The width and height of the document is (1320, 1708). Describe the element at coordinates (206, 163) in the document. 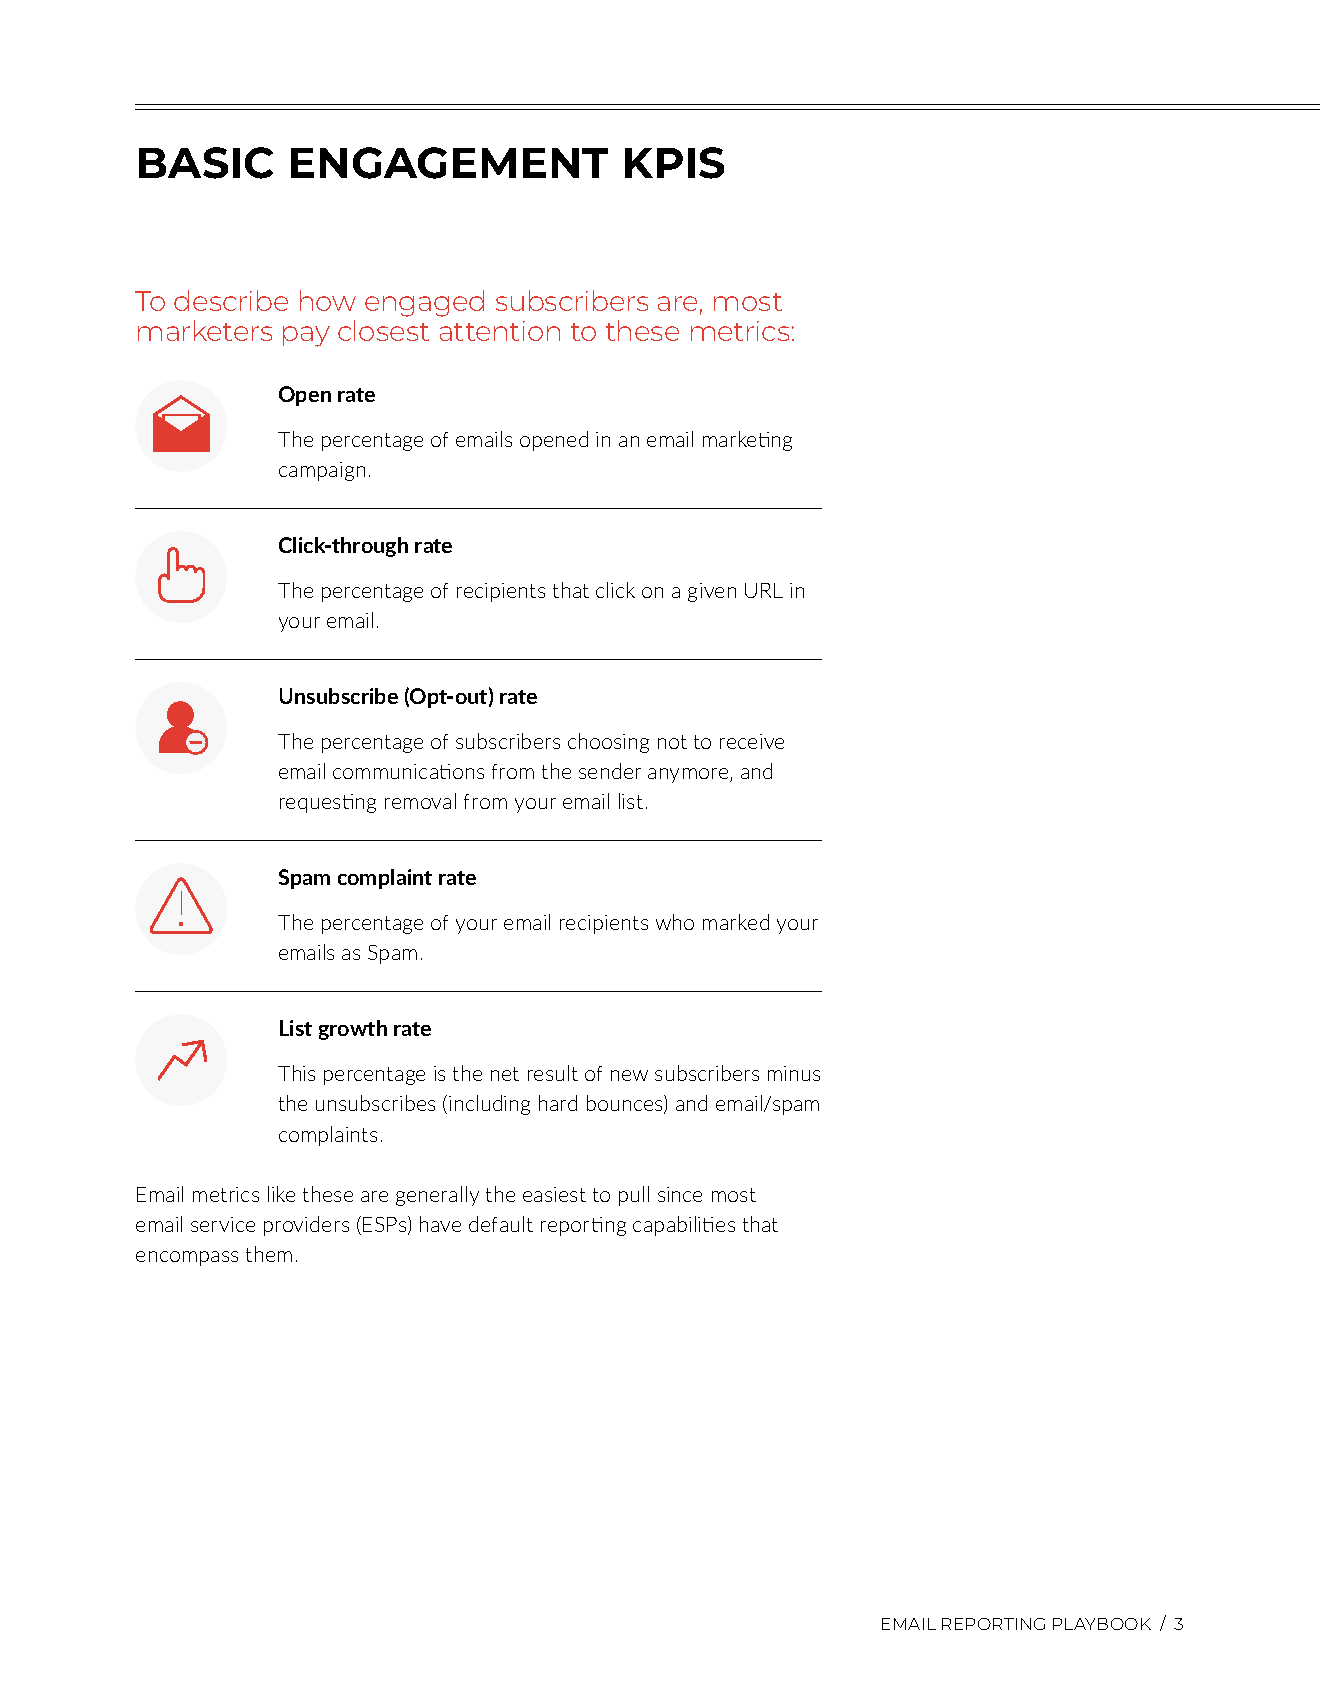

I see `BASIC` at that location.
